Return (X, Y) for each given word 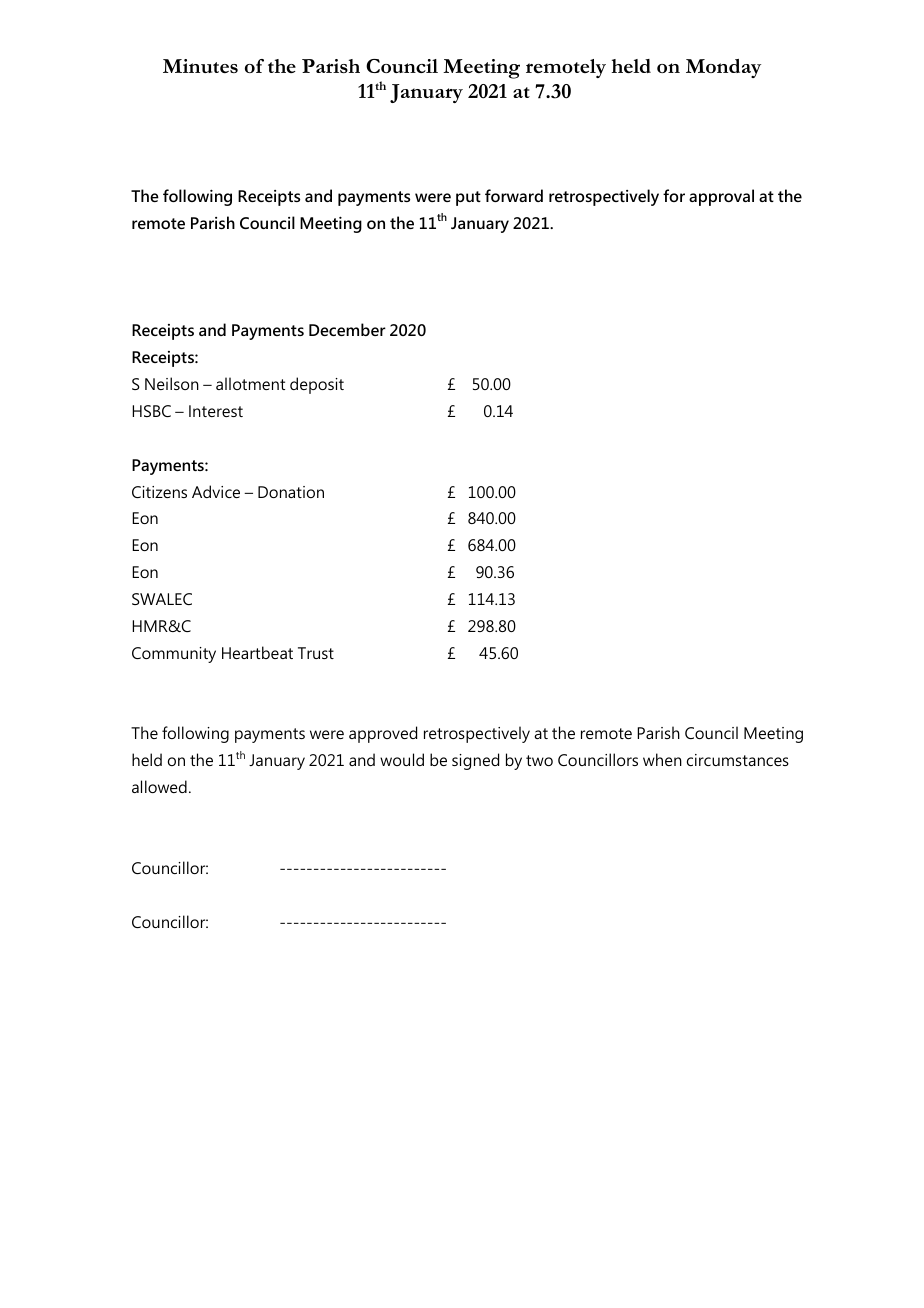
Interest (216, 411)
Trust (316, 653)
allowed (159, 786)
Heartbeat (257, 652)
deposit (317, 385)
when (662, 759)
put (468, 198)
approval (721, 197)
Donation (291, 492)
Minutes (200, 66)
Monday (723, 68)
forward (514, 195)
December (347, 329)
